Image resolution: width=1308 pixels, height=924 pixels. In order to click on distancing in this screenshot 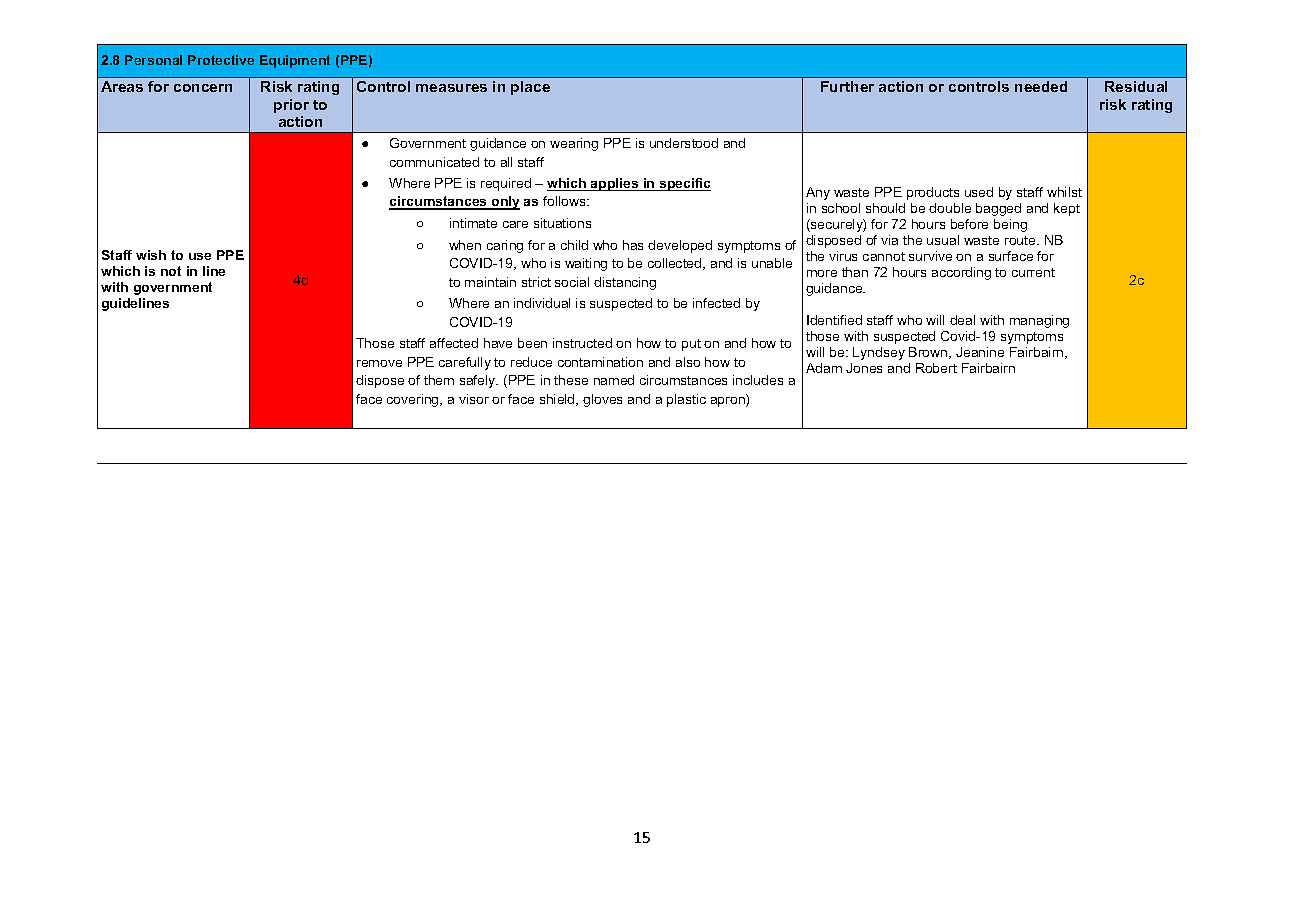, I will do `click(625, 283)`.
